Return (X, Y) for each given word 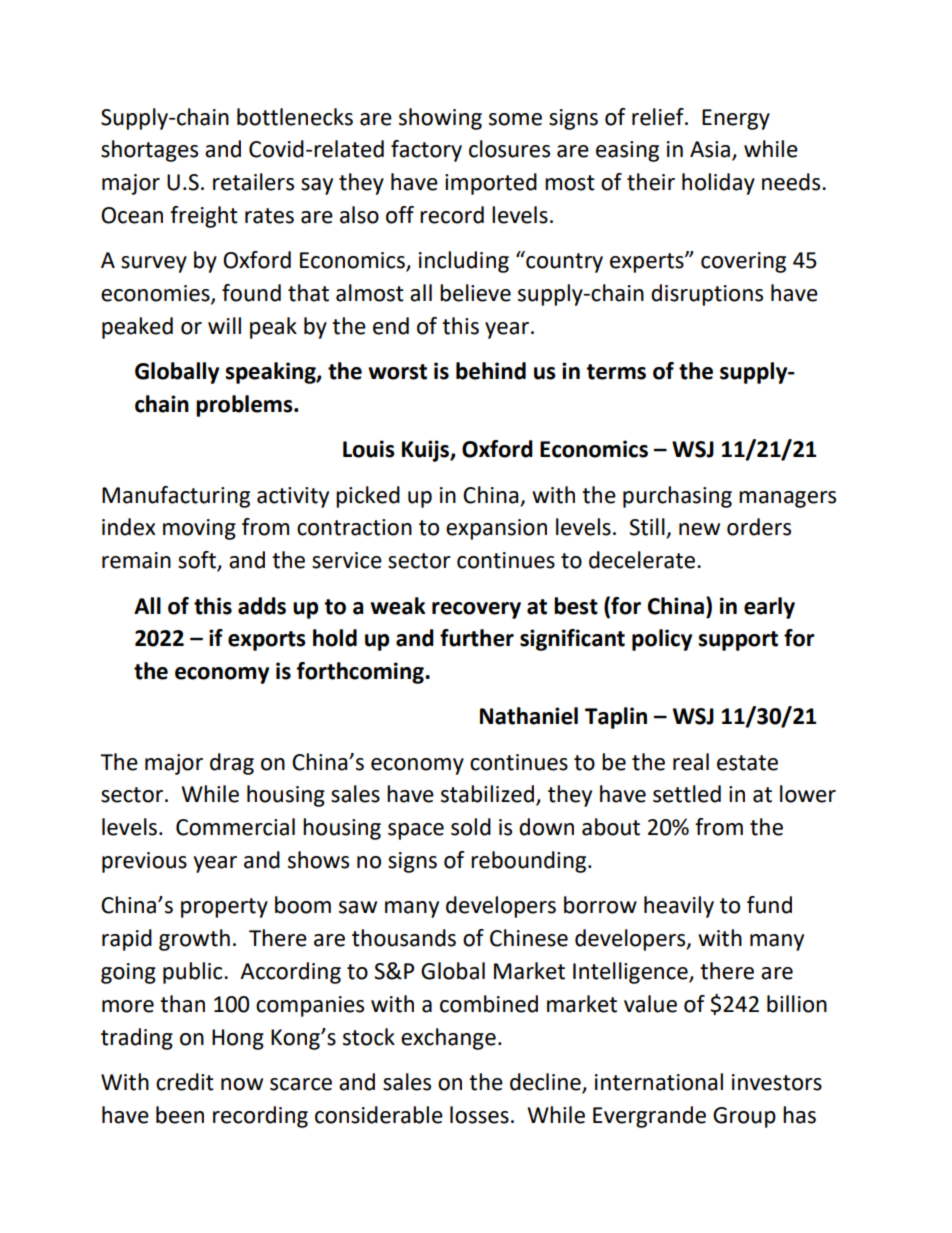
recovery (476, 610)
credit (185, 1082)
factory (426, 151)
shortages (149, 151)
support (738, 641)
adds (262, 606)
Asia (711, 150)
